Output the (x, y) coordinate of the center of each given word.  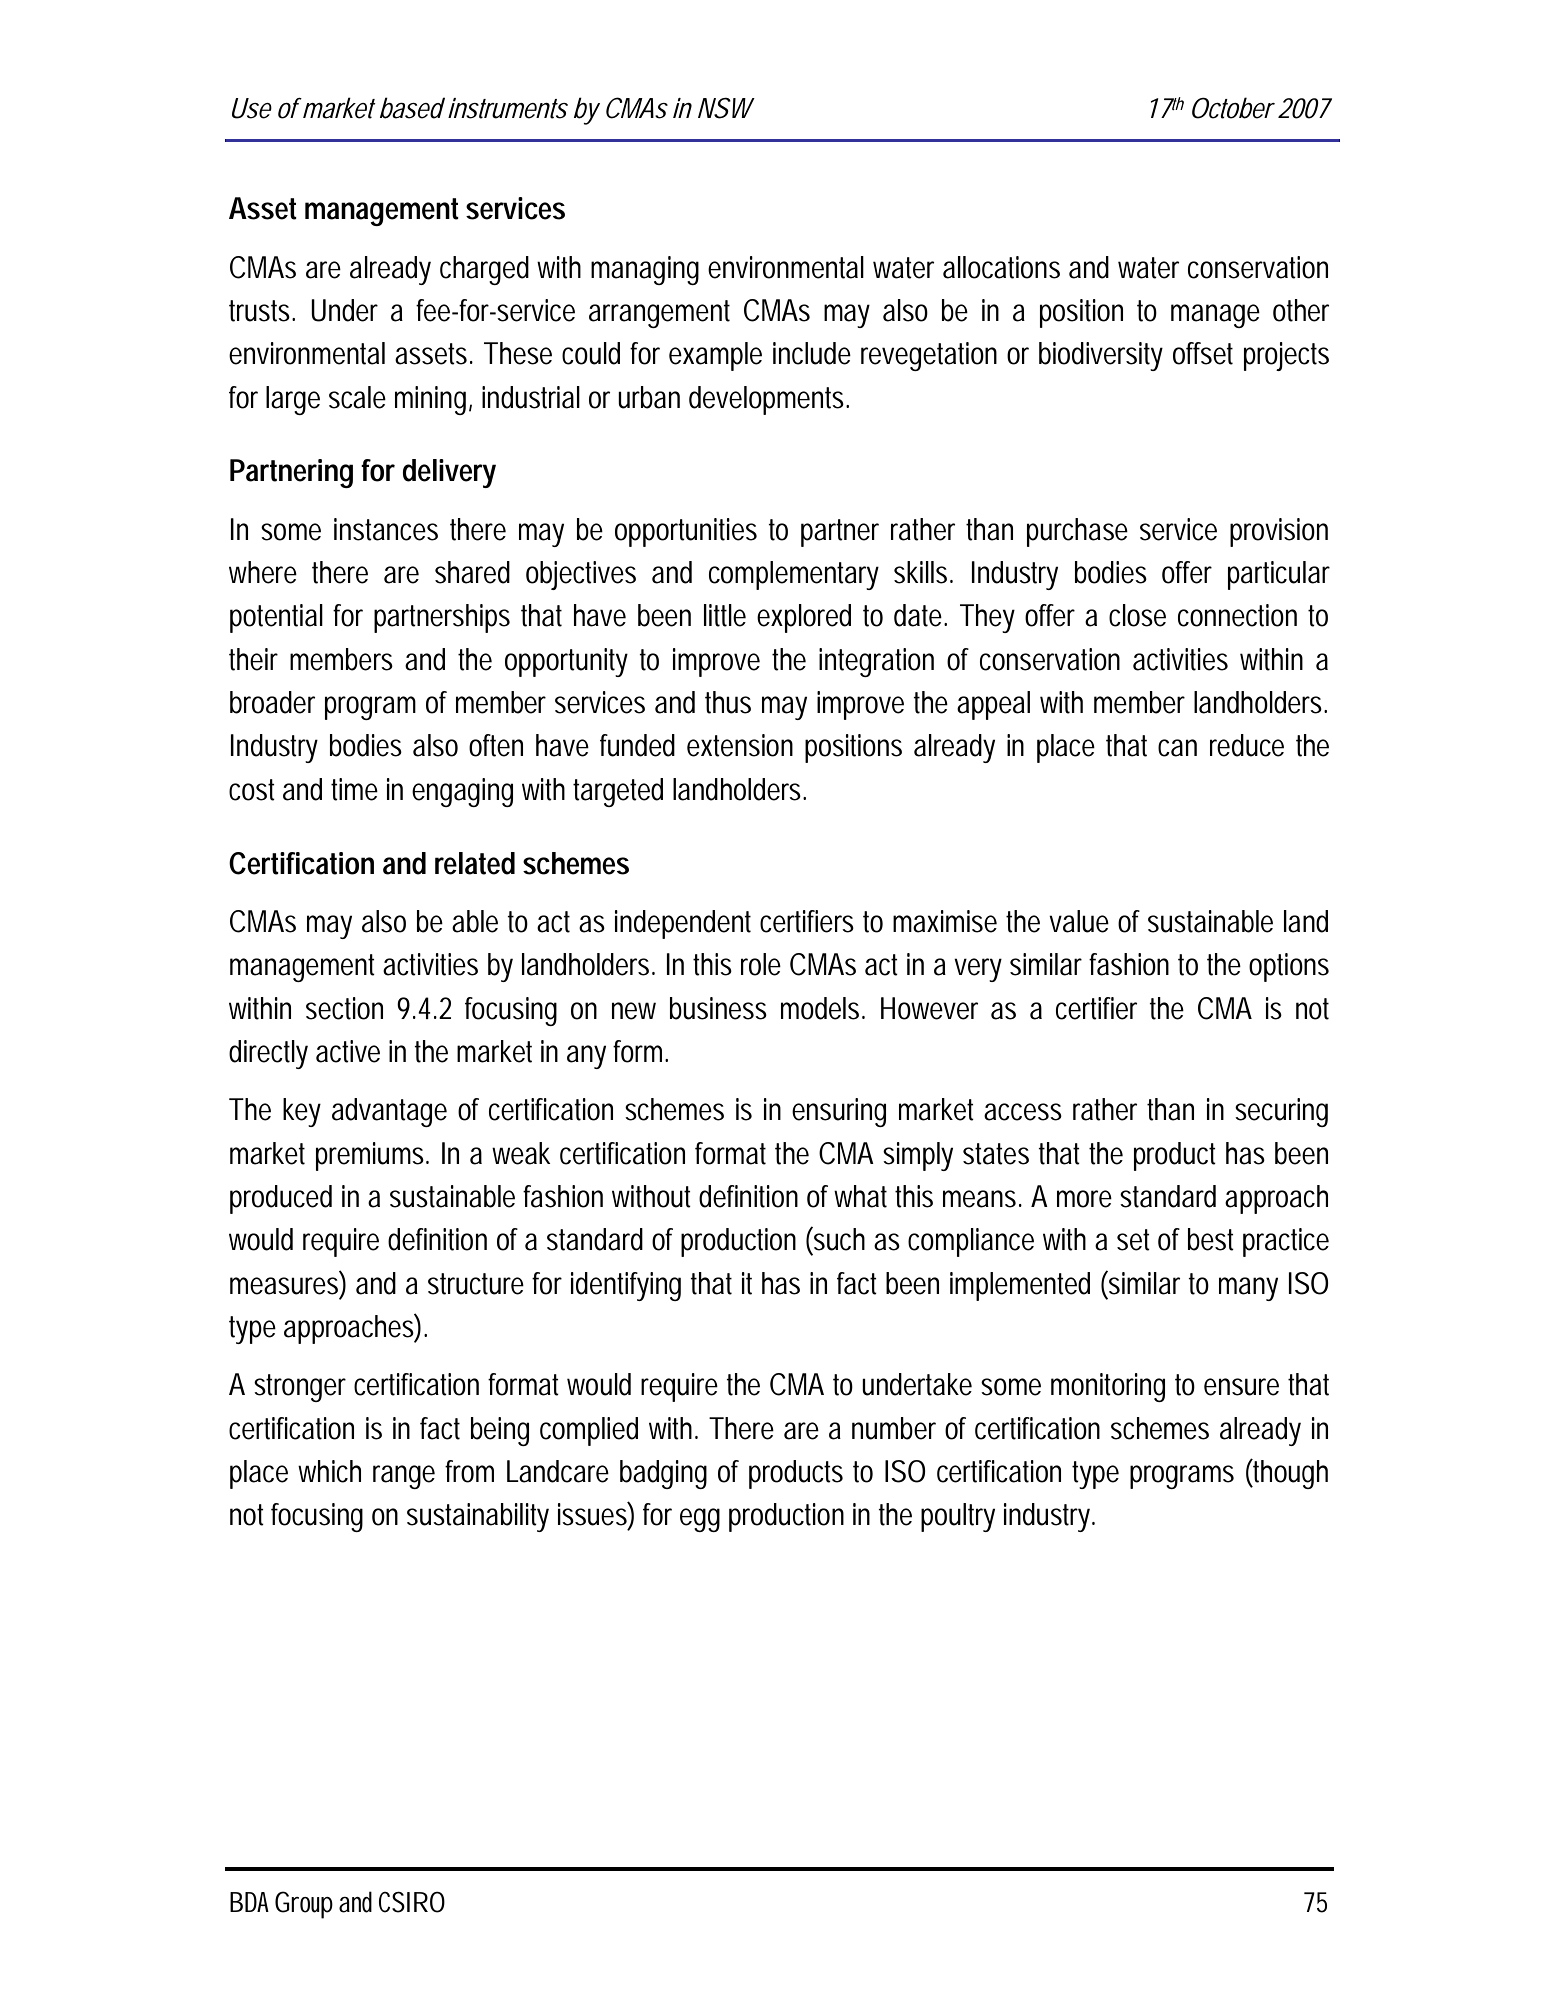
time (354, 789)
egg (700, 1520)
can (1177, 748)
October (1233, 108)
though (1290, 1474)
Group (304, 1905)
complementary (794, 575)
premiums (372, 1156)
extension (740, 745)
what (860, 1196)
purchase (1077, 532)
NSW (726, 108)
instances (386, 529)
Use (252, 108)
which (329, 1471)
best (1211, 1239)
